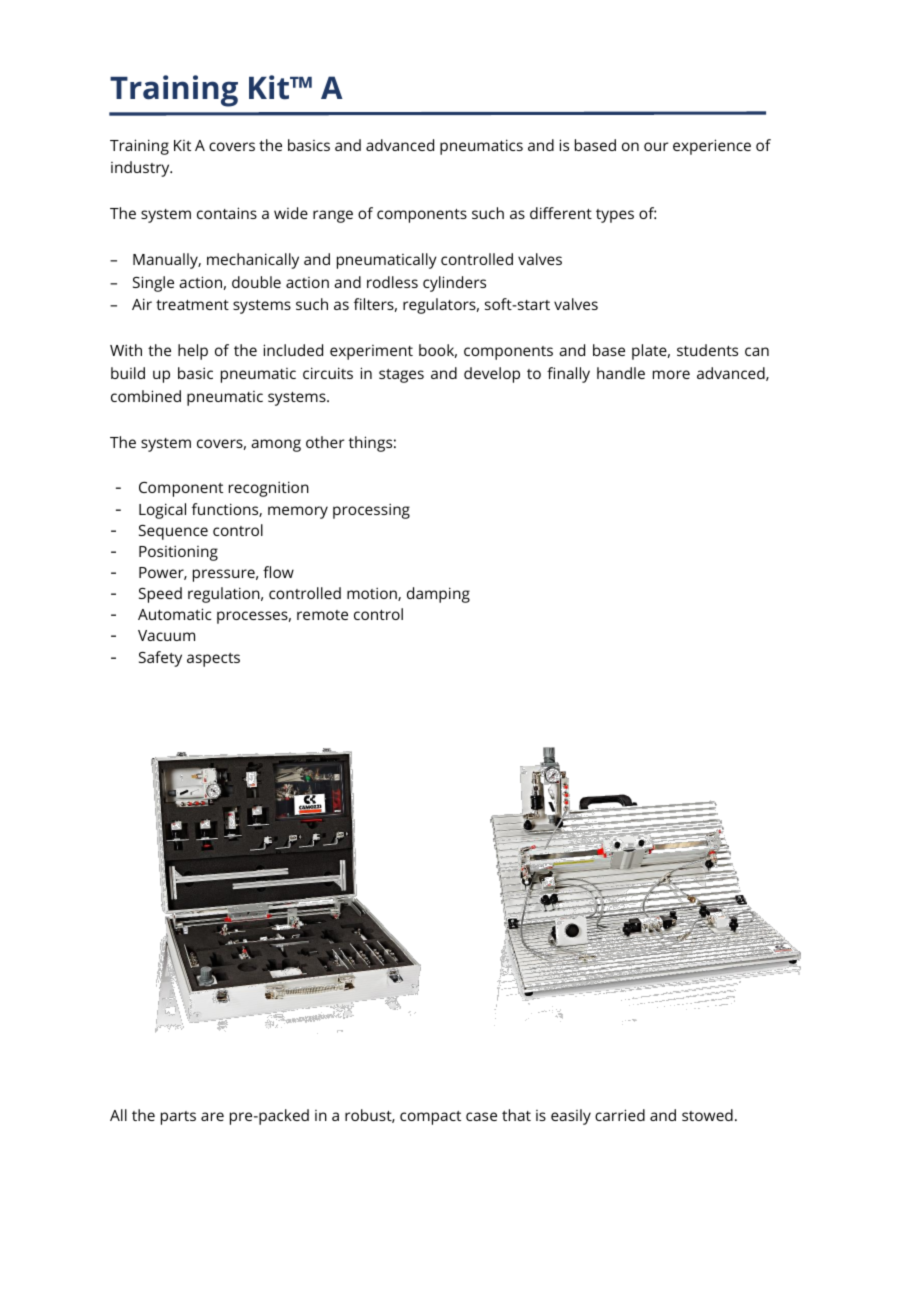 The width and height of the screenshot is (924, 1308). Describe the element at coordinates (333, 216) in the screenshot. I see `range` at that location.
